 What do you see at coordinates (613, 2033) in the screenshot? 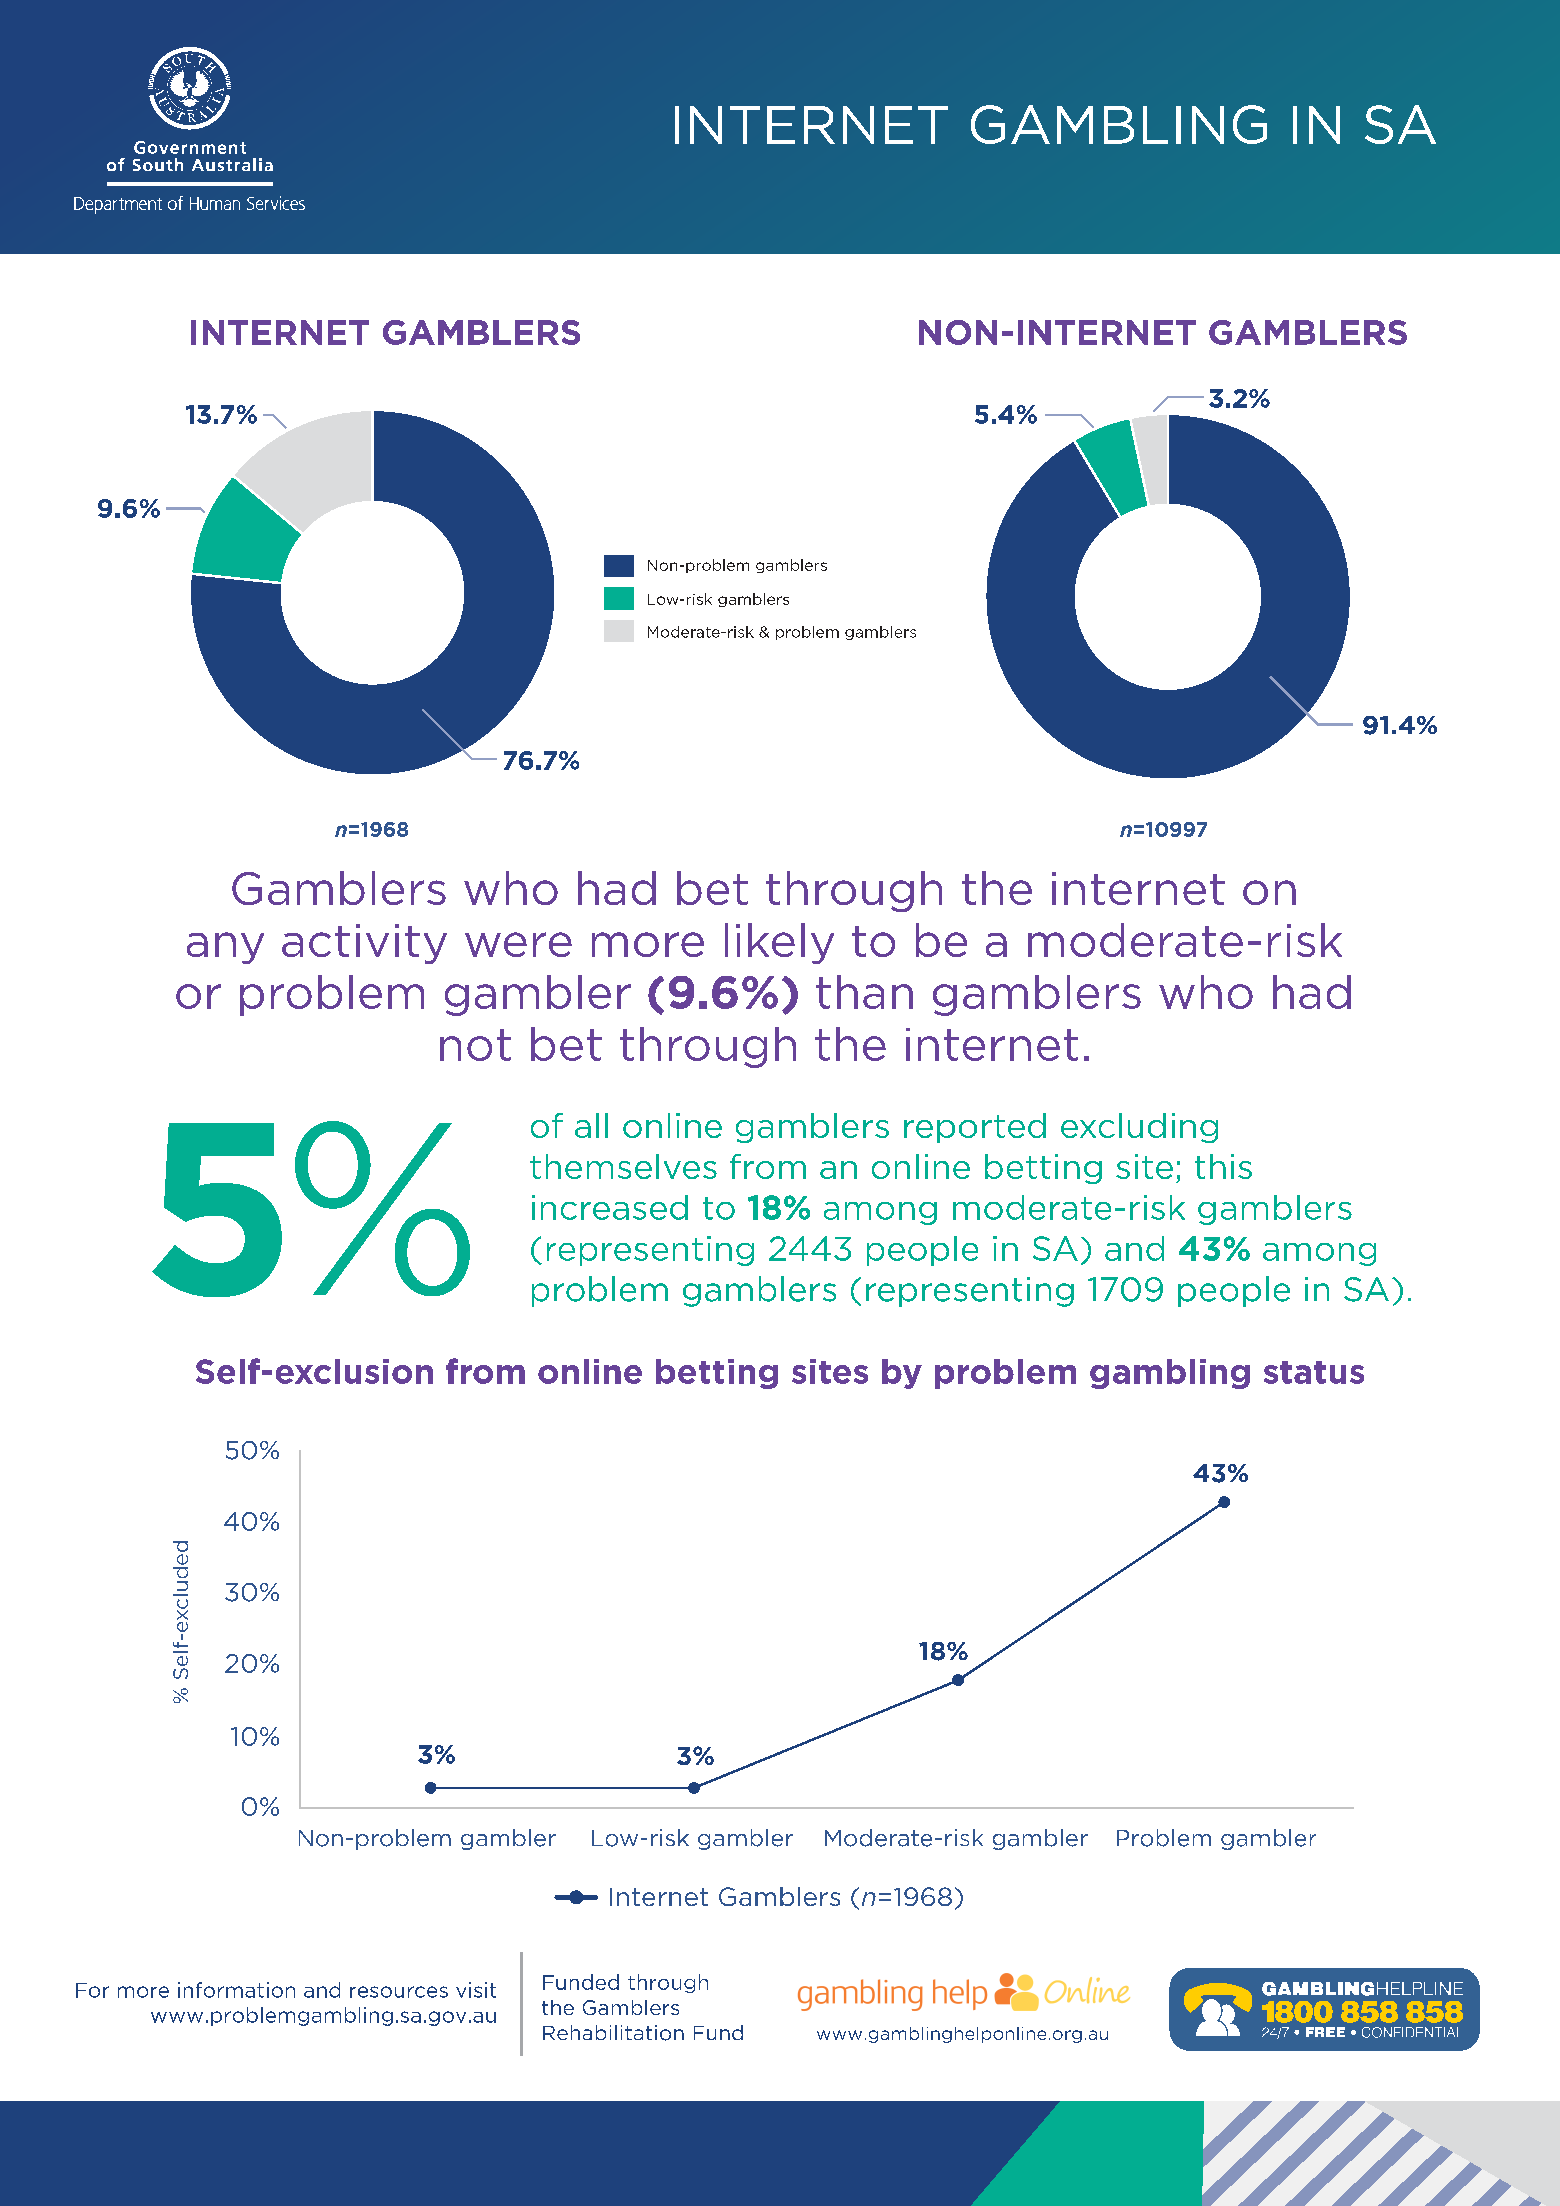
I see `Rehabilitation` at bounding box center [613, 2033].
